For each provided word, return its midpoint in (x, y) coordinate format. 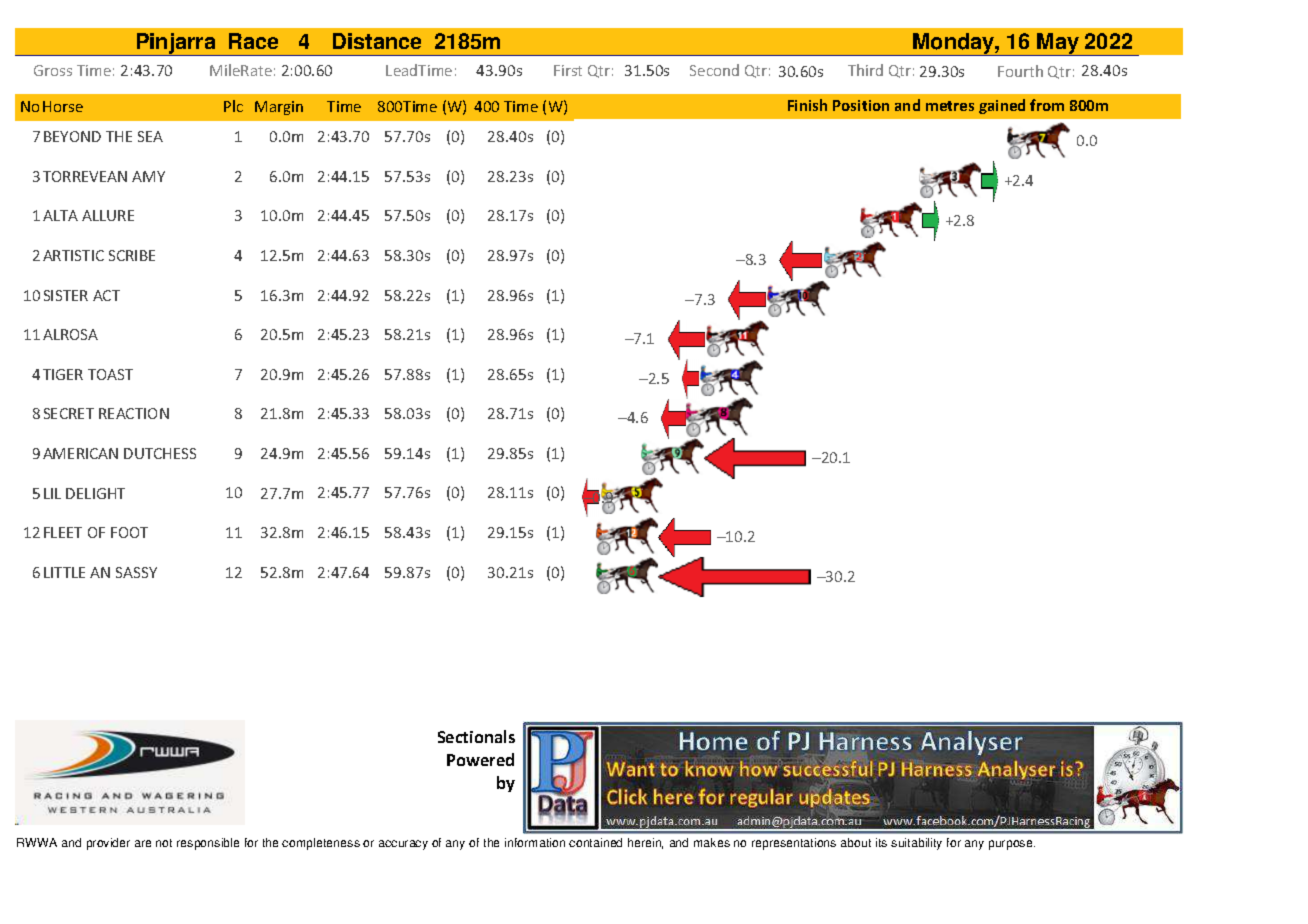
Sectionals (476, 736)
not (164, 843)
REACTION (134, 413)
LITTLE (64, 572)
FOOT (129, 532)
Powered (480, 759)
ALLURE (108, 215)
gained (1002, 106)
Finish (807, 105)
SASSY (136, 572)
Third (865, 70)
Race (253, 41)
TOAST (110, 374)
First (568, 70)
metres (950, 106)
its (881, 842)
